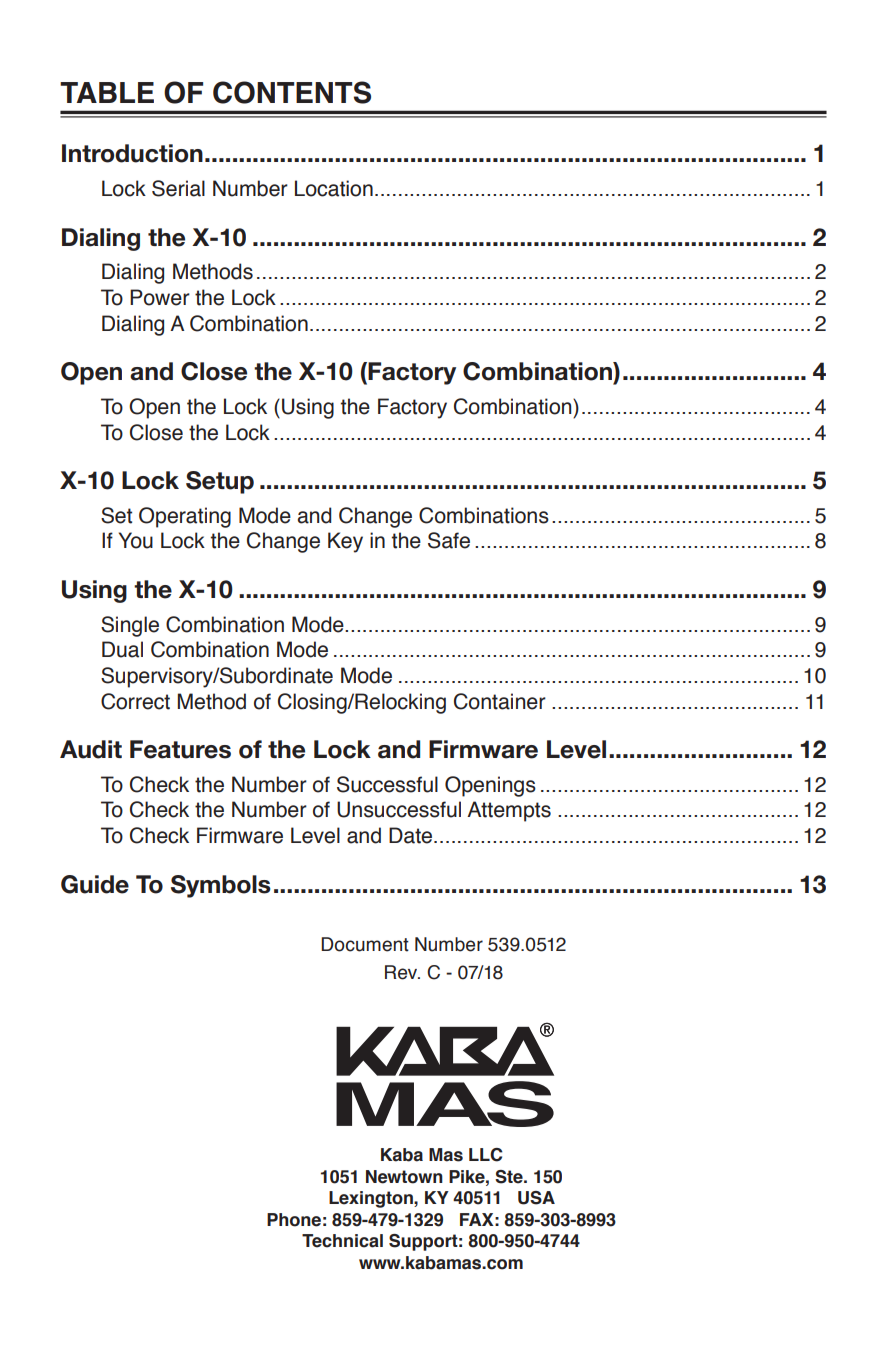 The height and width of the document is (1372, 887). I want to click on Guide, so click(95, 884).
